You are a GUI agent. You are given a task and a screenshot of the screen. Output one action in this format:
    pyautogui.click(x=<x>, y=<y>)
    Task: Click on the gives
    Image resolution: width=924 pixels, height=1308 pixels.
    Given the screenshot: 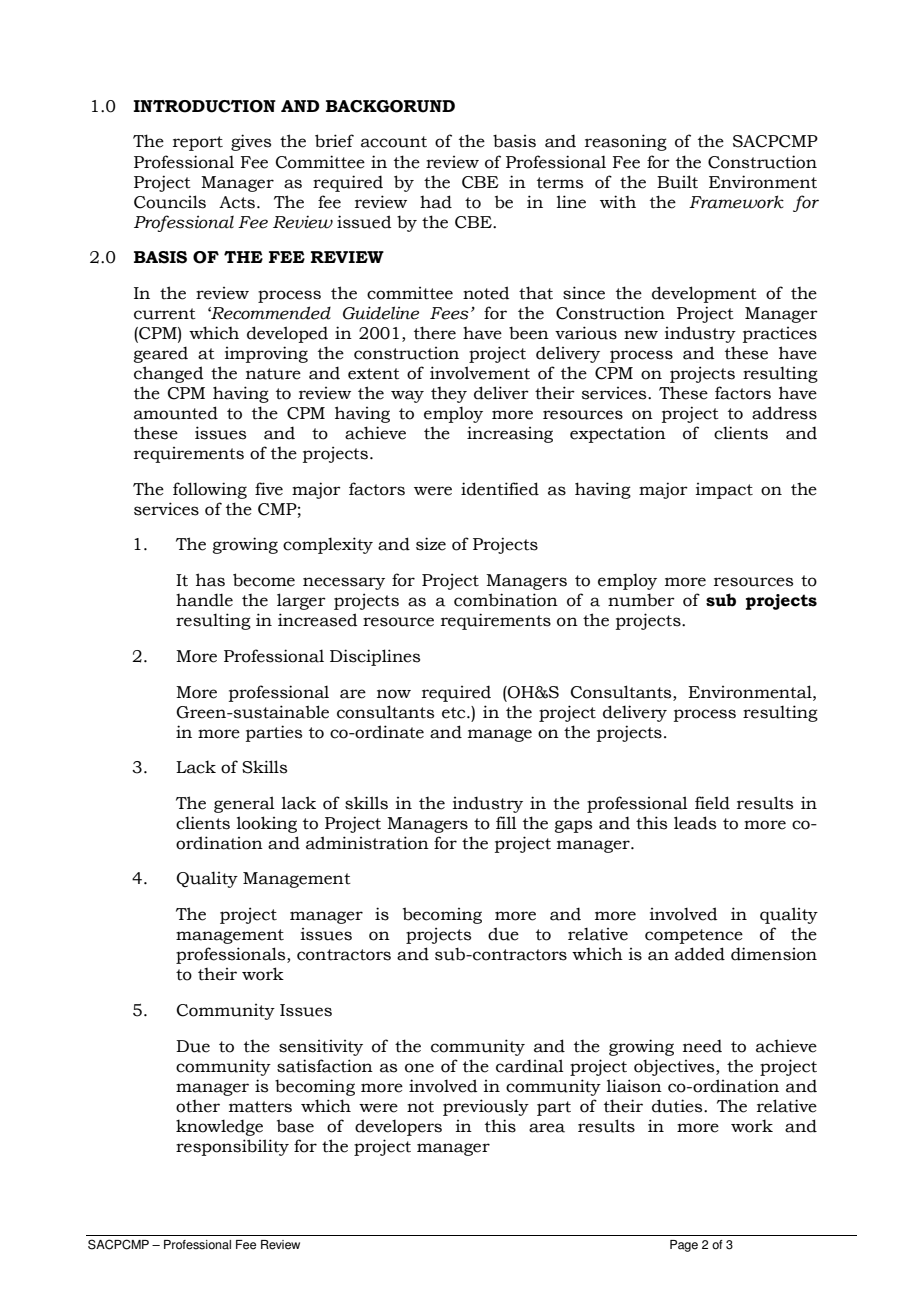 What is the action you would take?
    pyautogui.click(x=251, y=142)
